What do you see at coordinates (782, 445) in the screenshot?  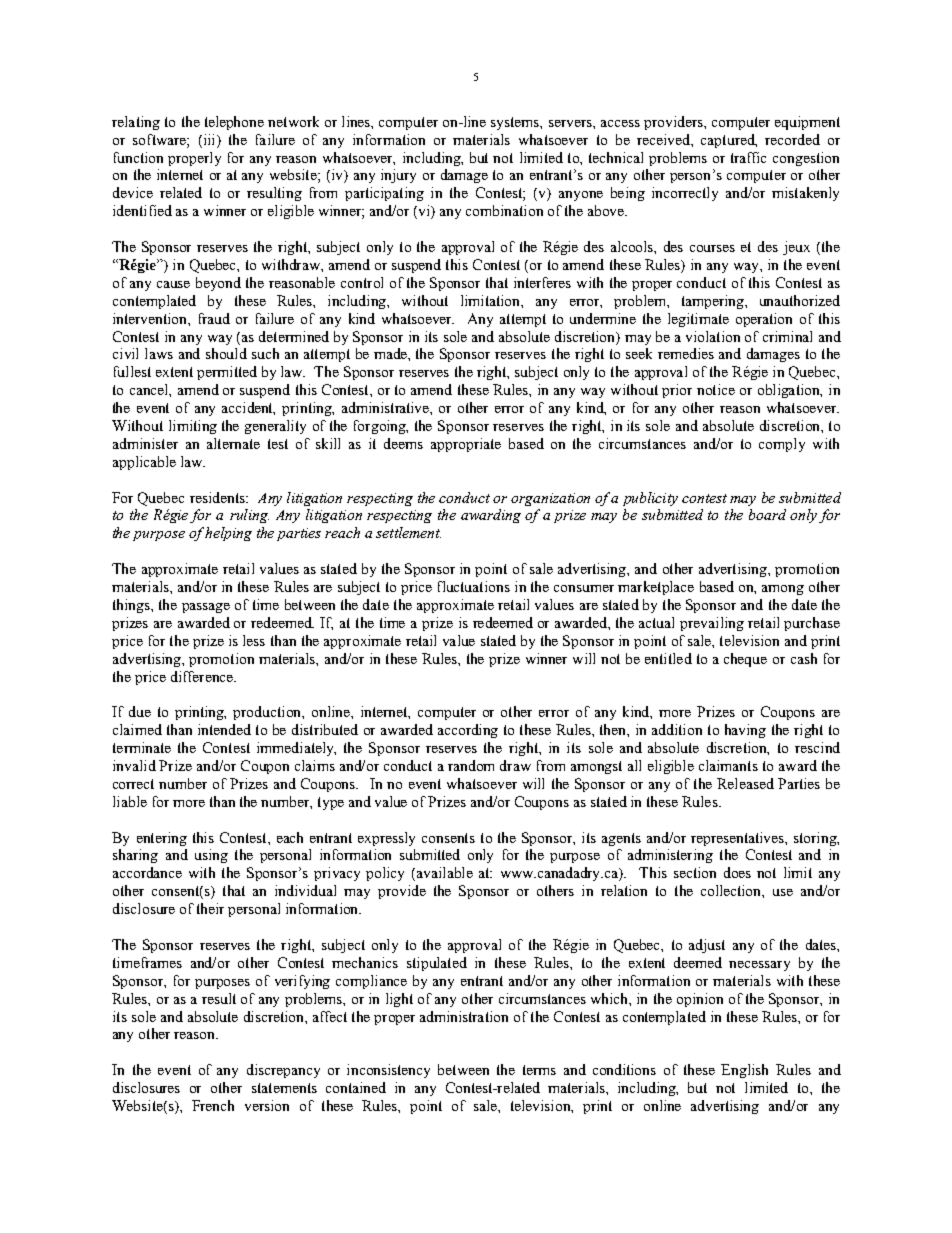 I see `comply` at bounding box center [782, 445].
